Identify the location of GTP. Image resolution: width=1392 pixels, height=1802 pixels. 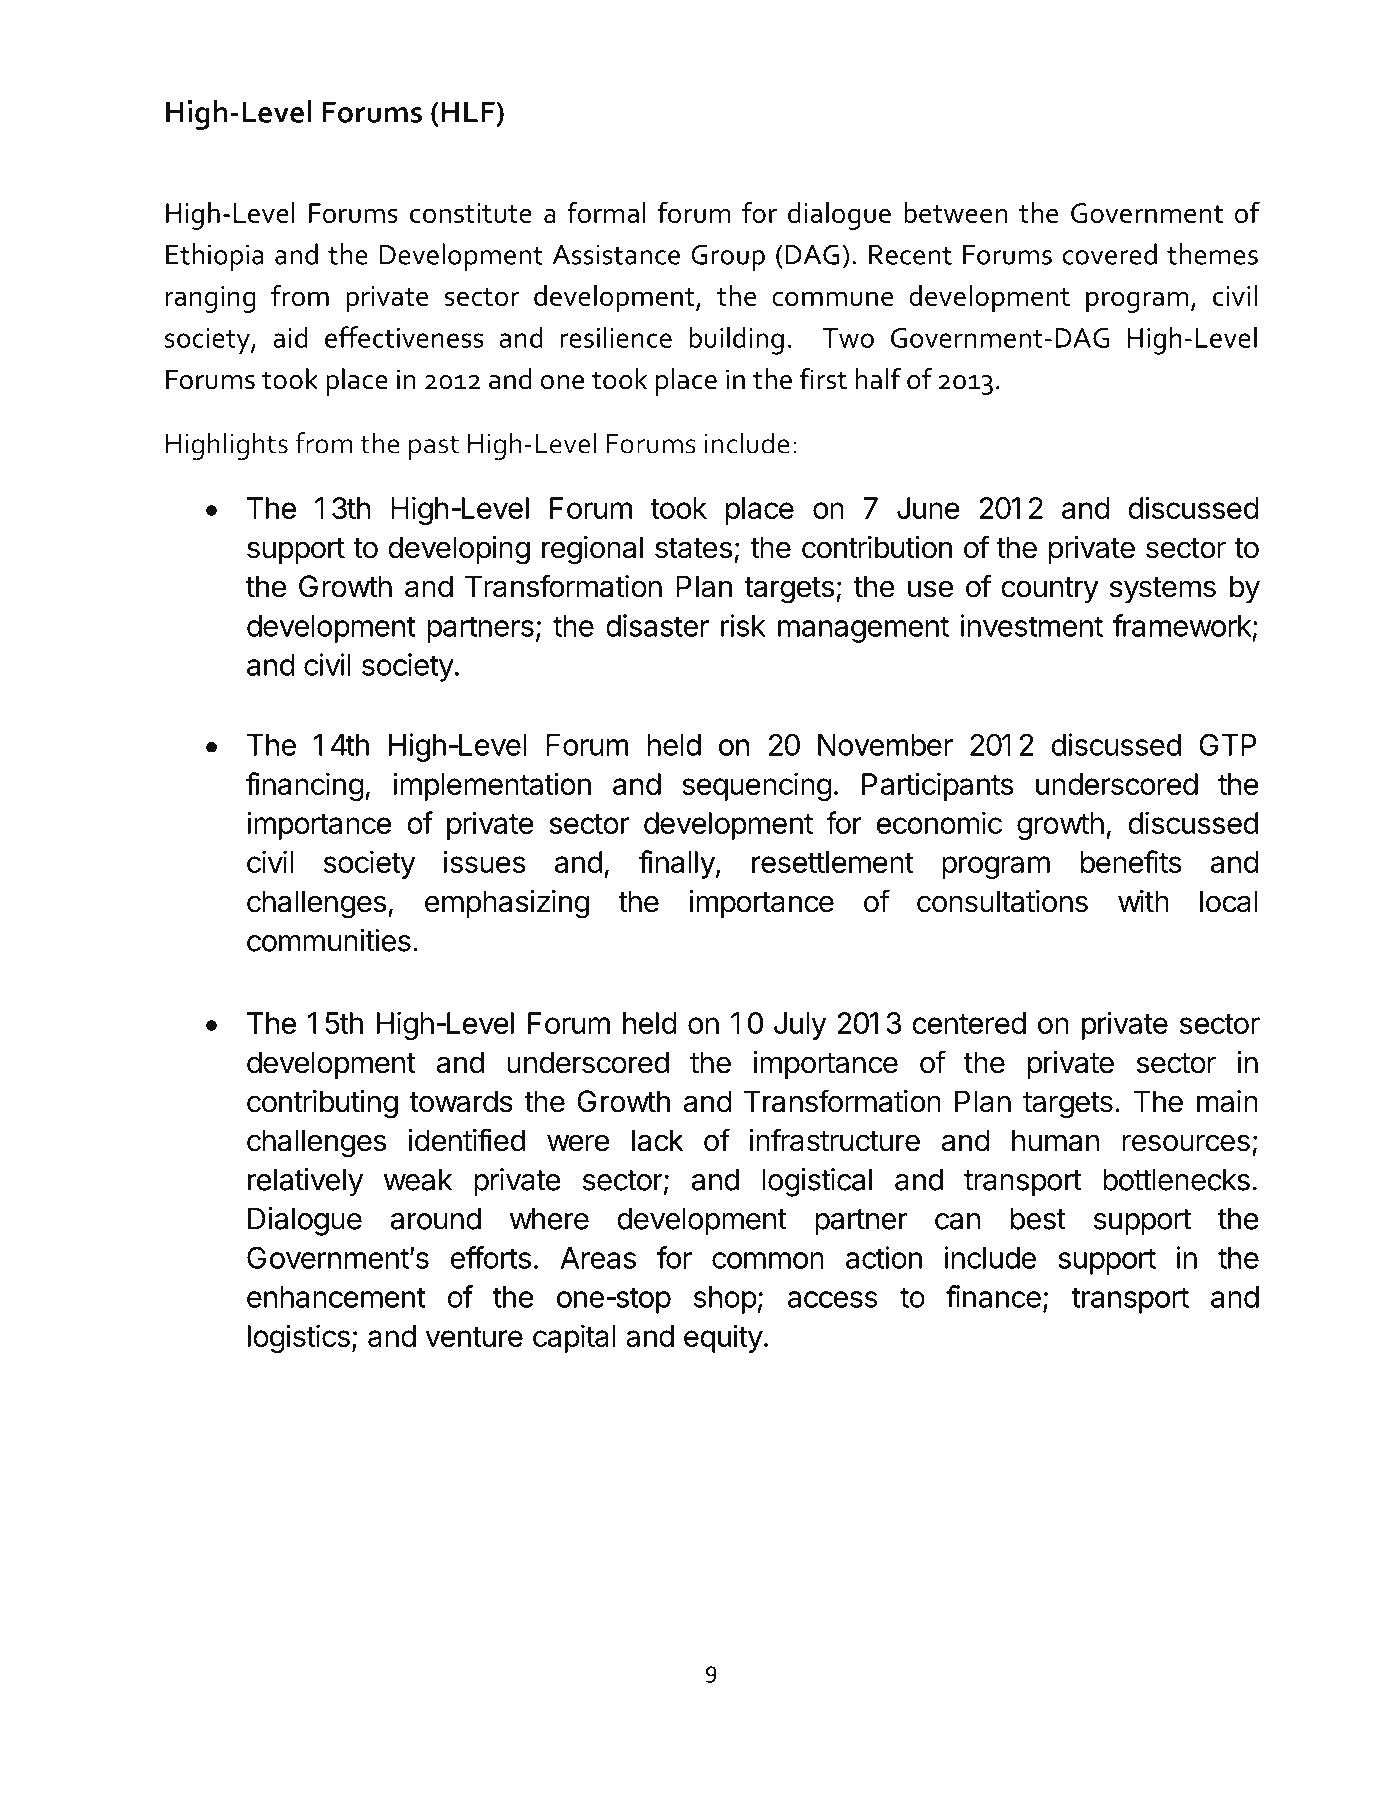
(1227, 744).
